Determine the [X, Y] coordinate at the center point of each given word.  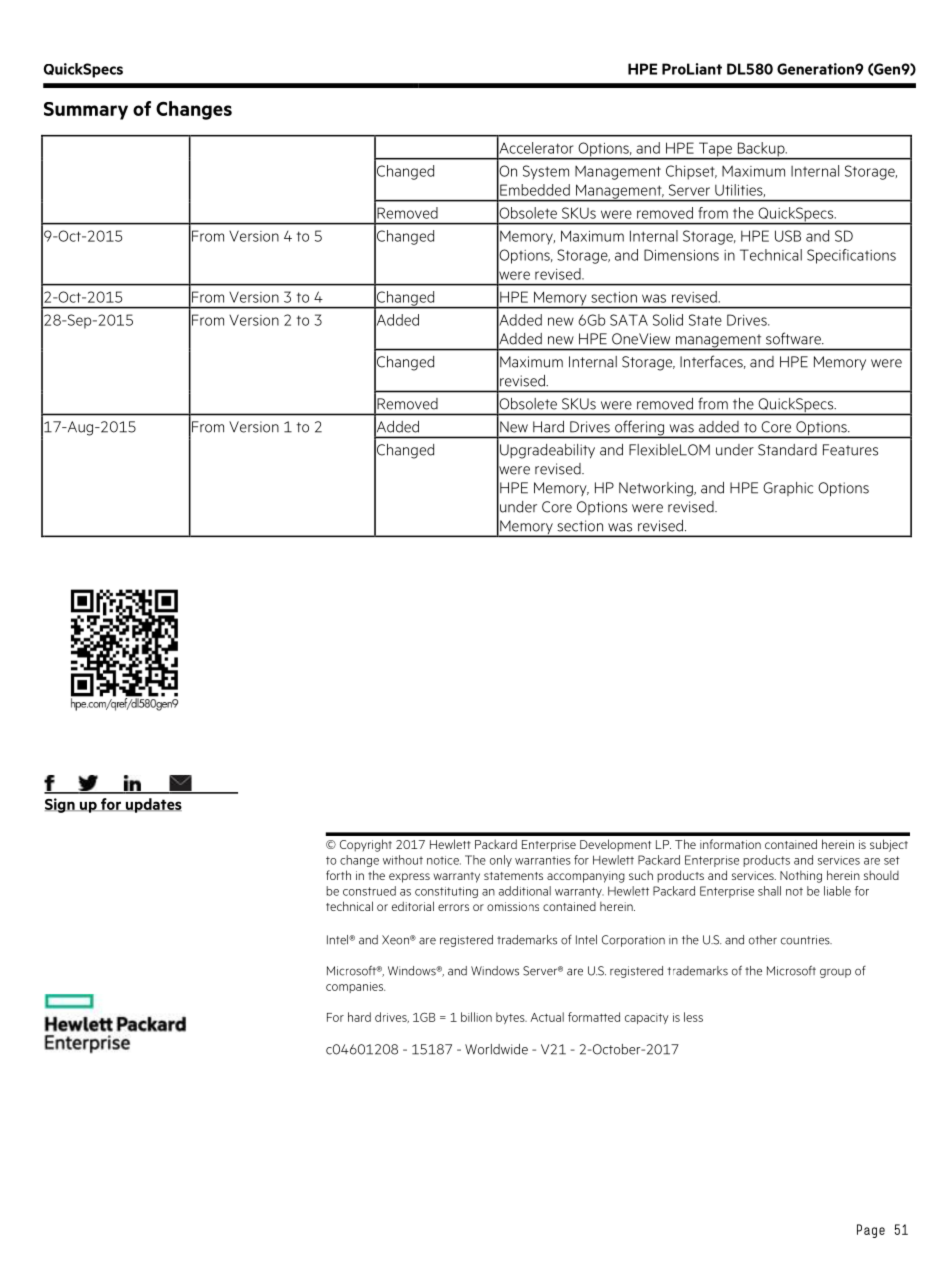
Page [871, 1231]
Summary [86, 111]
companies [355, 987]
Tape [715, 150]
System [546, 172]
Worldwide [496, 1049]
